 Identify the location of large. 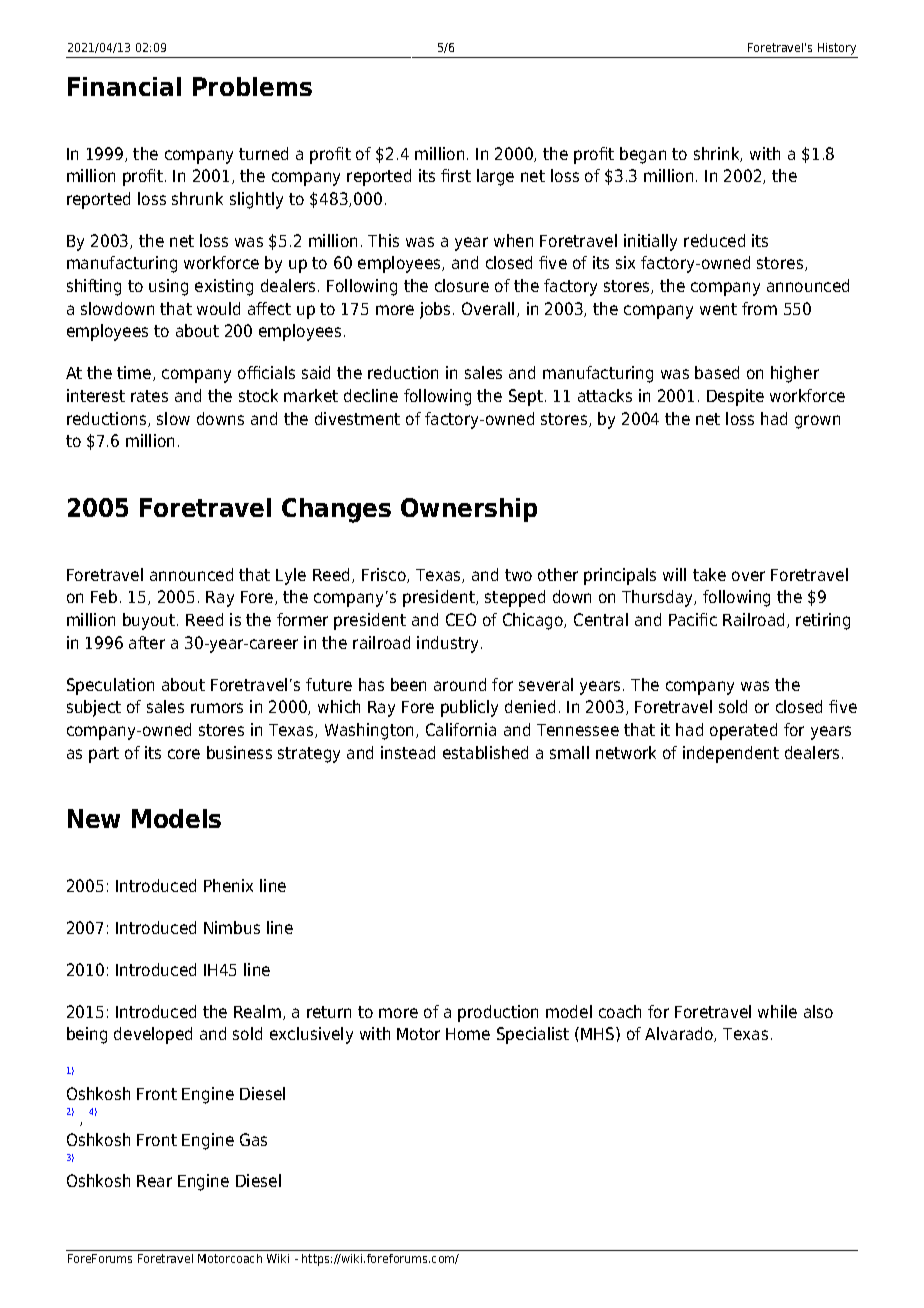
(495, 177).
